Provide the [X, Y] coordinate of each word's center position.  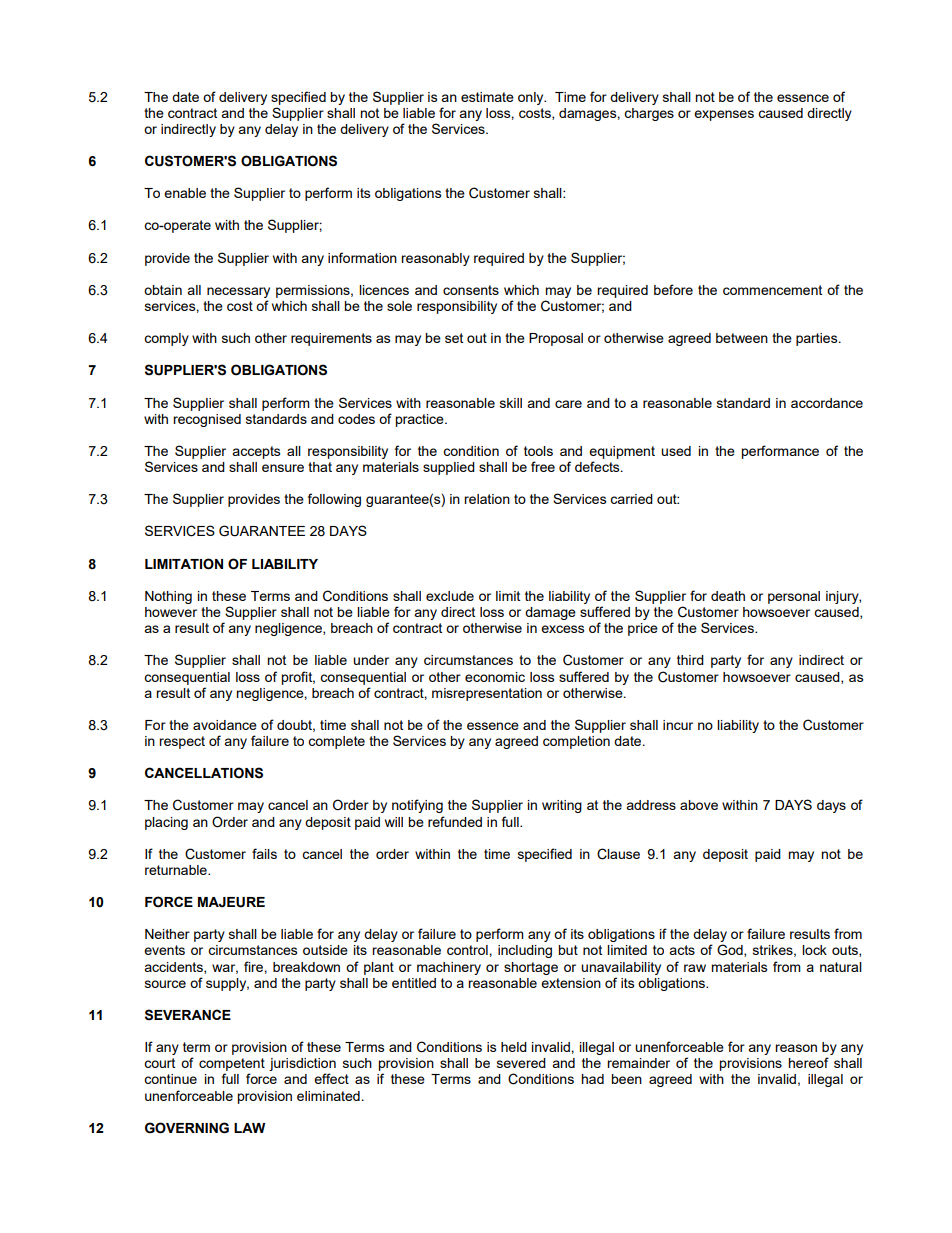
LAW [249, 1128]
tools [538, 451]
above [699, 805]
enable [185, 193]
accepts [256, 452]
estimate [487, 97]
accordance [827, 403]
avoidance [225, 725]
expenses [724, 115]
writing [562, 806]
